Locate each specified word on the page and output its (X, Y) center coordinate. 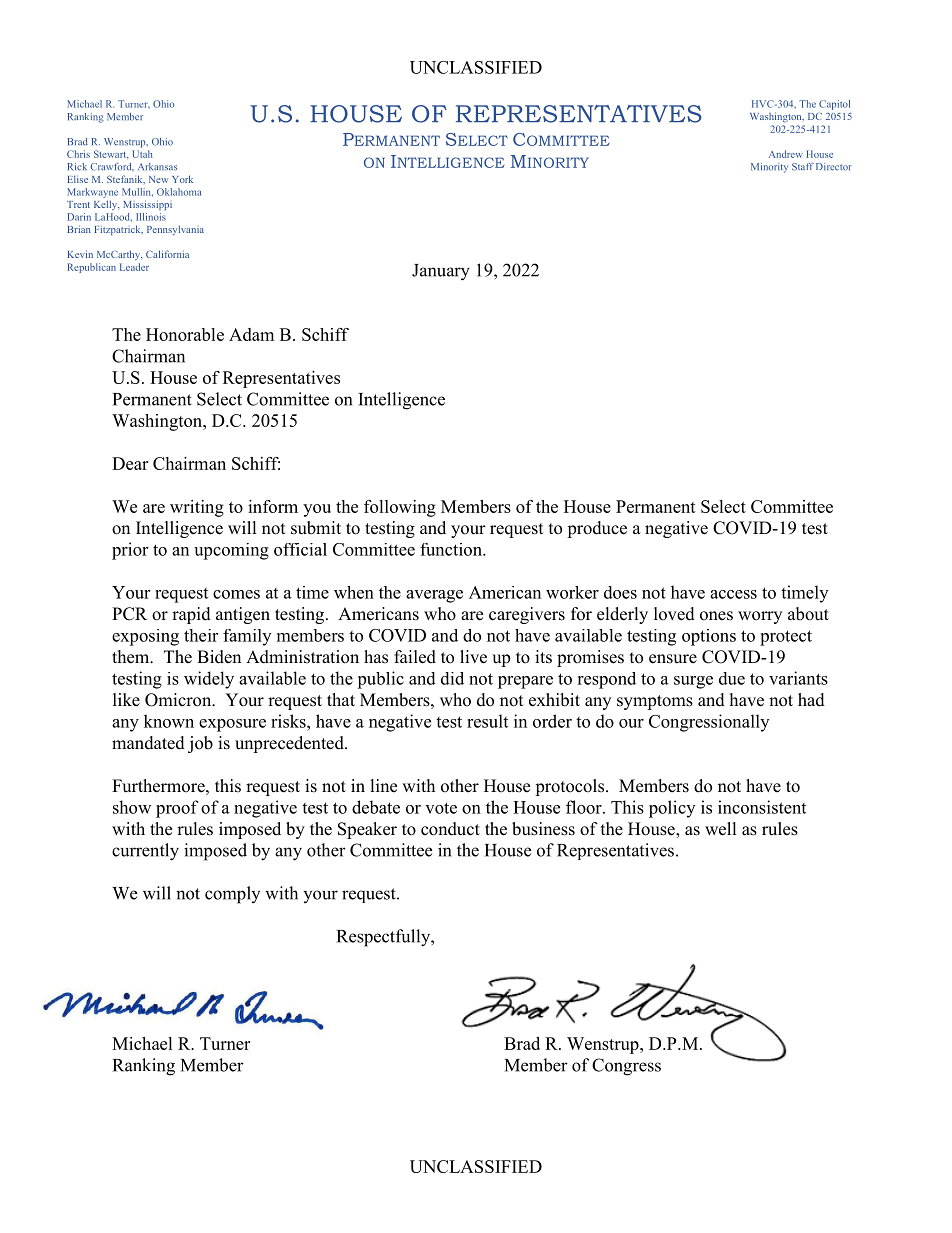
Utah (142, 154)
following (400, 508)
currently (145, 852)
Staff (803, 167)
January (441, 272)
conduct (450, 829)
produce (597, 529)
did (452, 678)
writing (197, 508)
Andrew (786, 154)
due (732, 678)
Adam (251, 334)
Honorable (185, 334)
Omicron (179, 700)
